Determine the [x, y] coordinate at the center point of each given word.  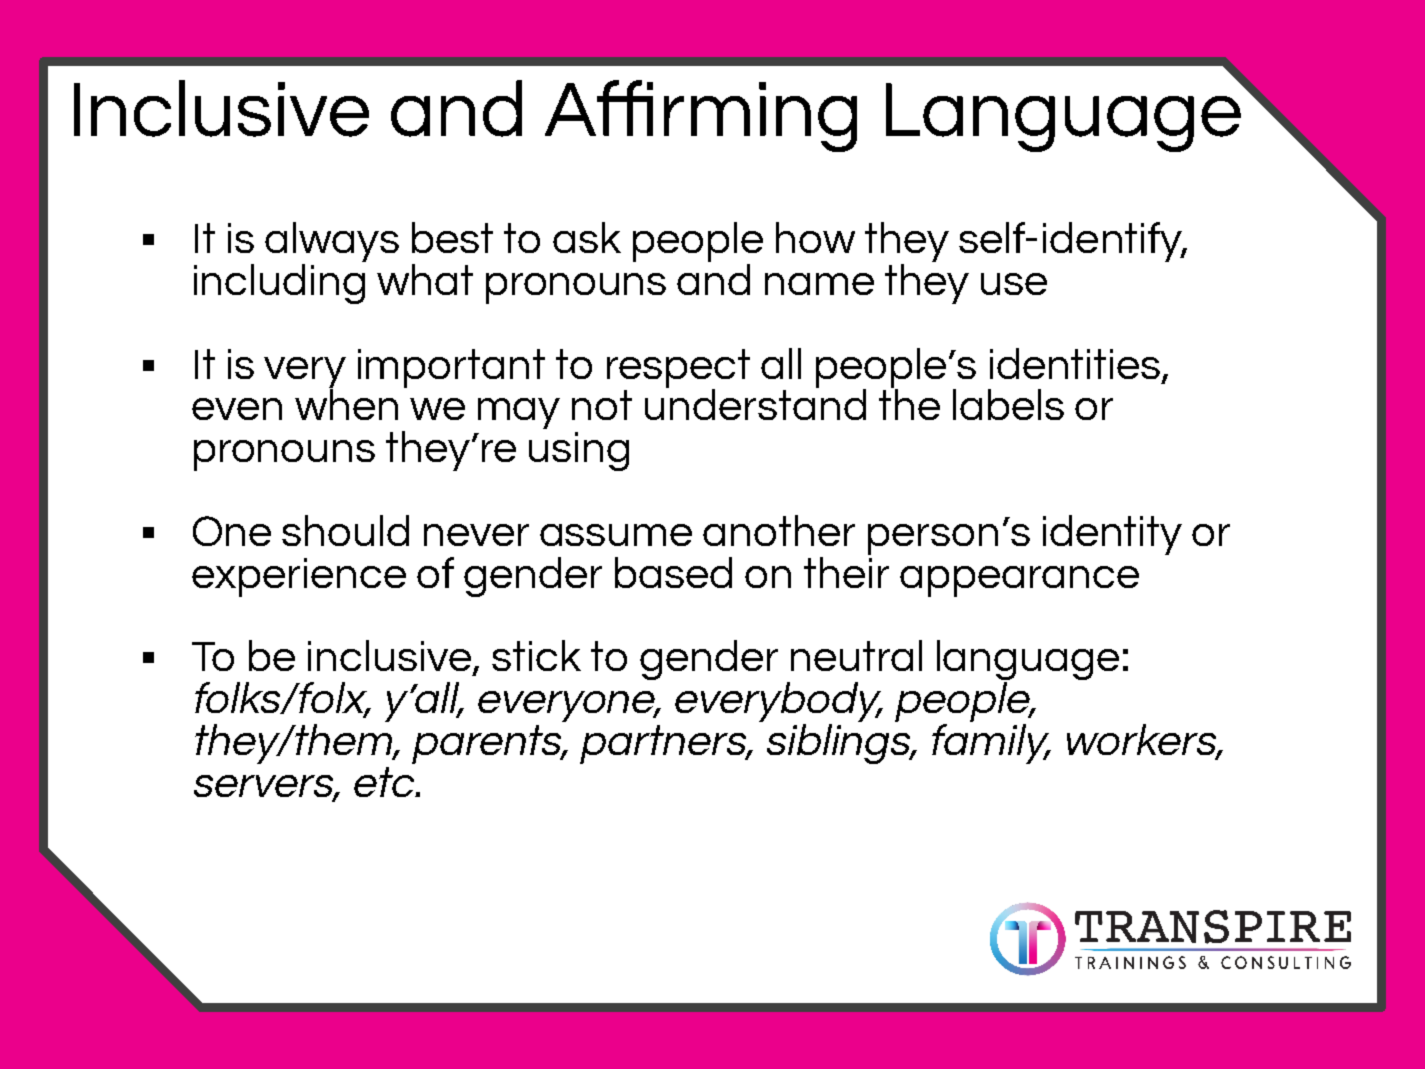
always [332, 242]
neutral [856, 655]
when [346, 403]
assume [616, 535]
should [345, 530]
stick [536, 655]
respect [678, 369]
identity [1112, 535]
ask [587, 237]
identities [1076, 364]
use [1014, 284]
